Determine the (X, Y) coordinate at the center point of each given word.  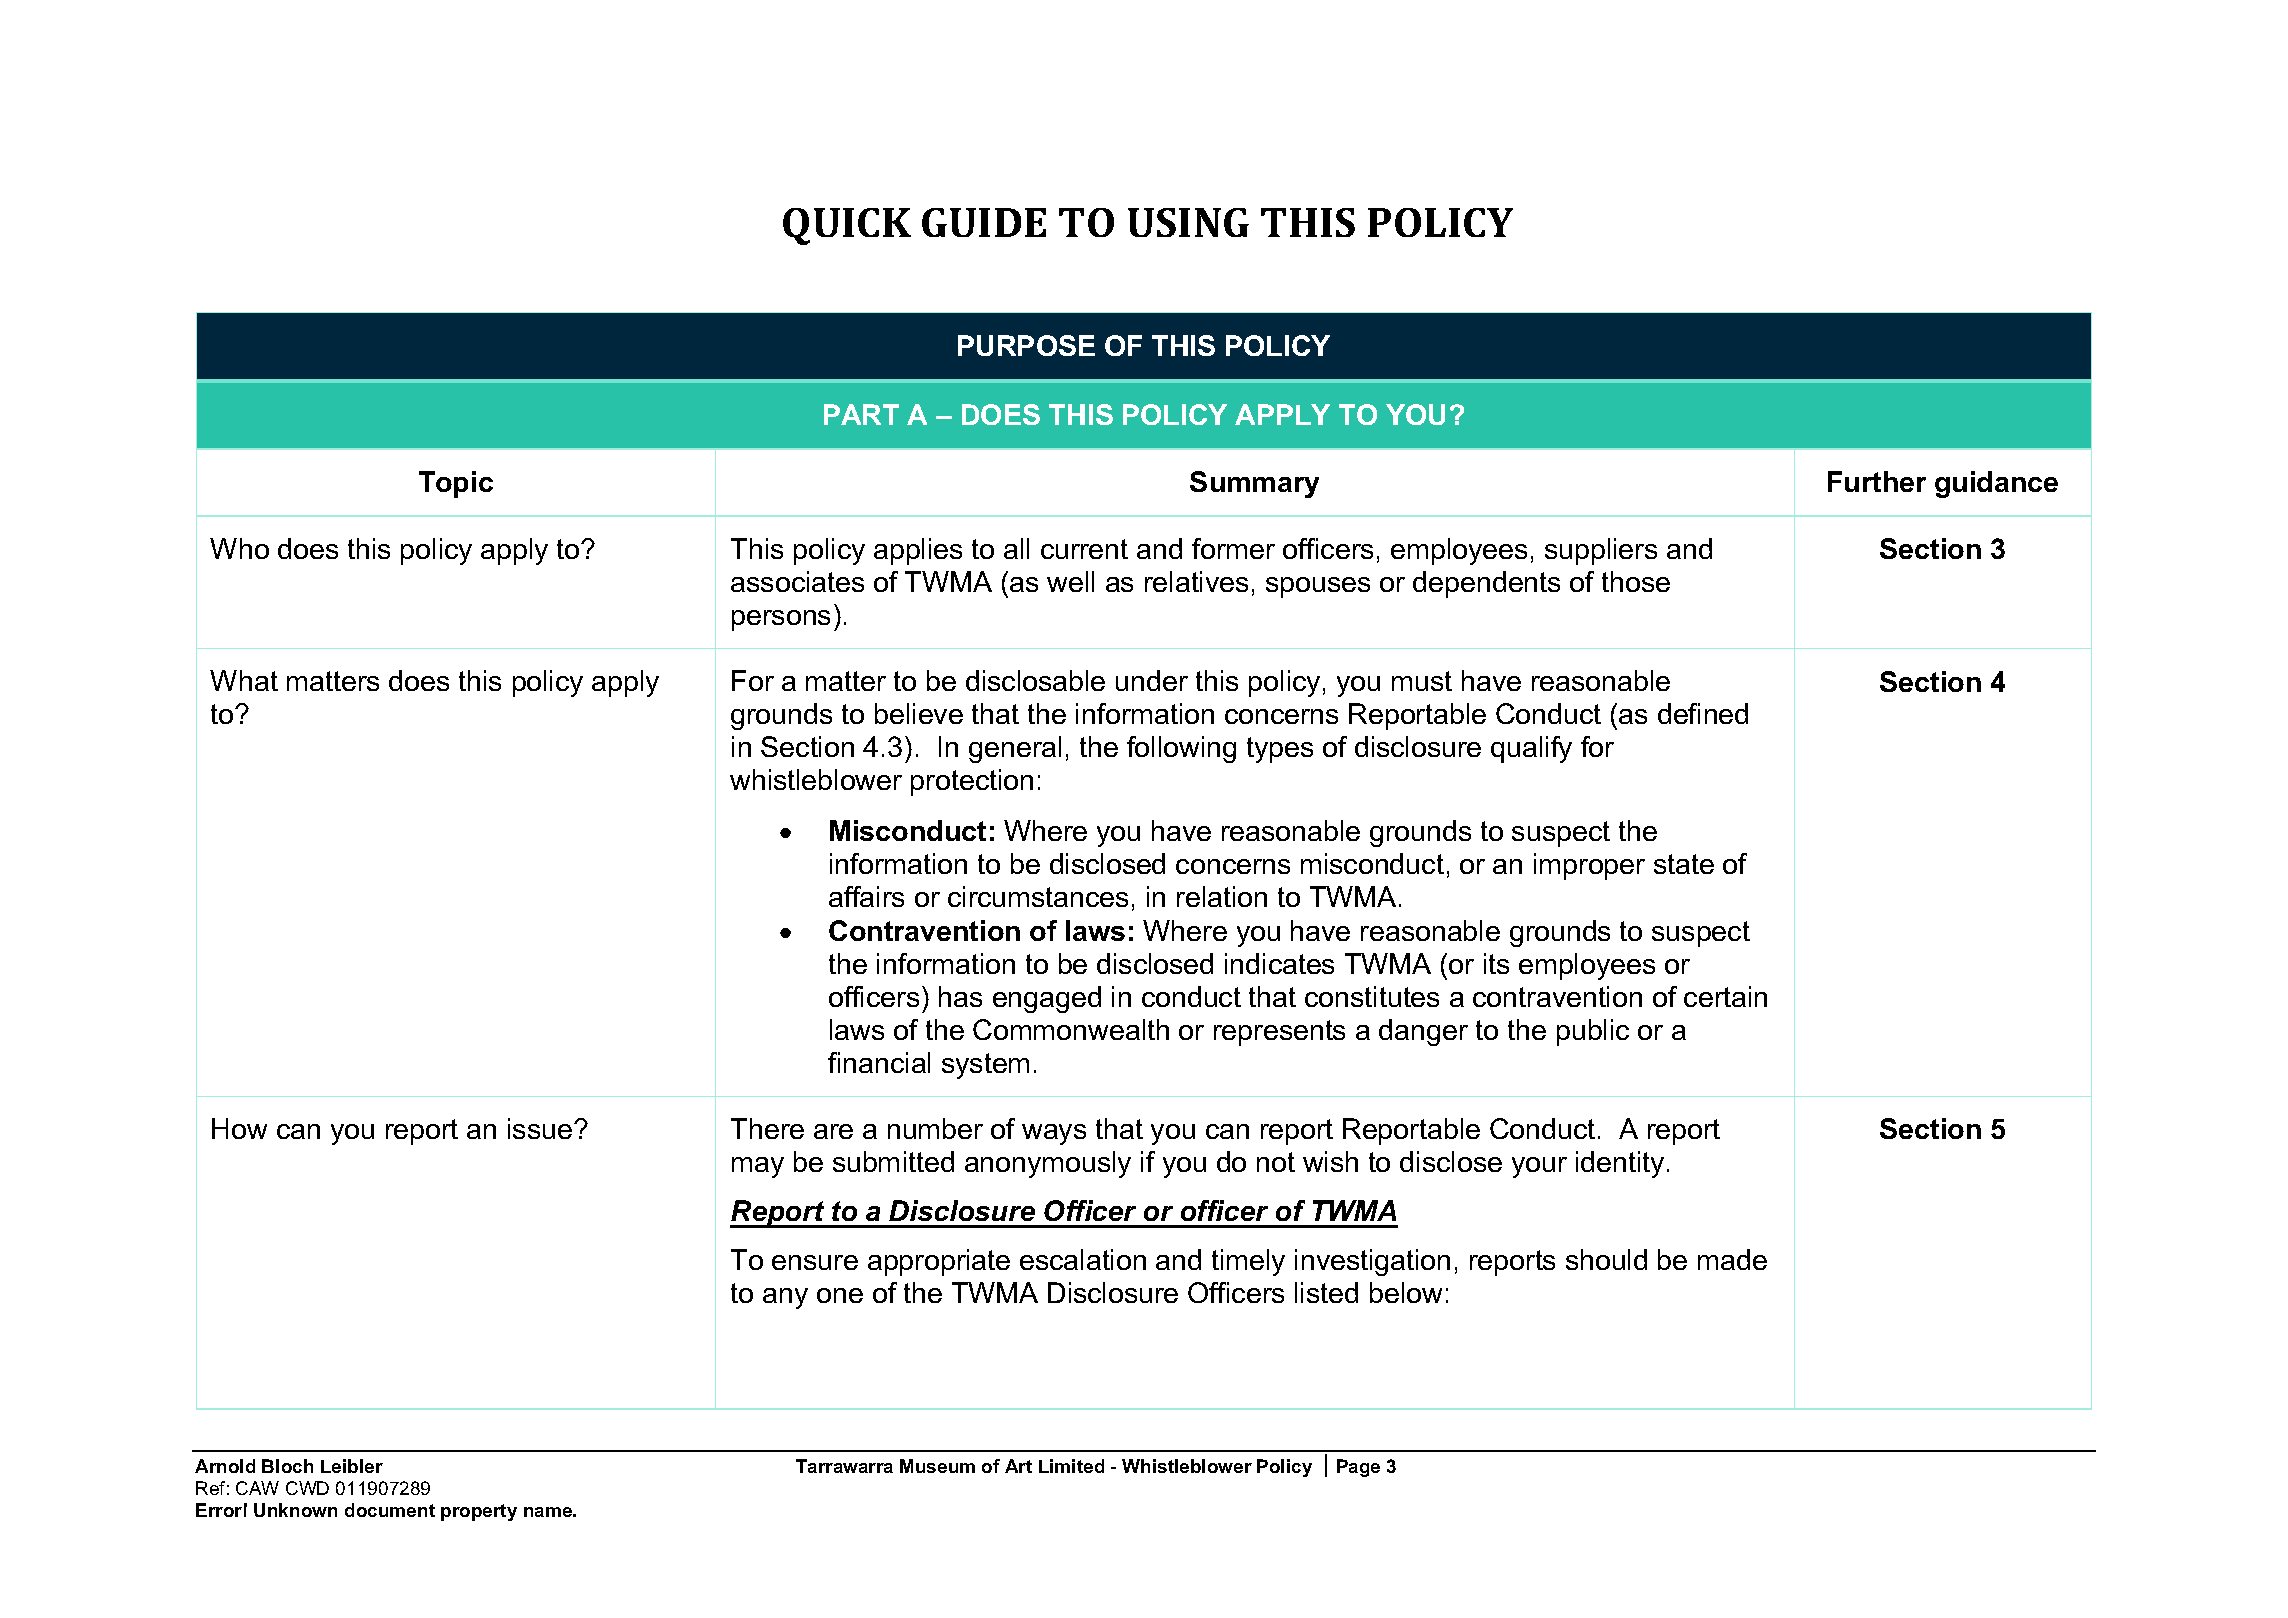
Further (1877, 481)
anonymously (1048, 1164)
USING (1188, 222)
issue (540, 1128)
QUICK (847, 226)
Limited (1071, 1466)
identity (1620, 1164)
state (1684, 864)
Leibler (352, 1466)
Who (239, 548)
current (1084, 549)
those (1636, 581)
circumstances (1038, 896)
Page (1358, 1468)
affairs (866, 896)
